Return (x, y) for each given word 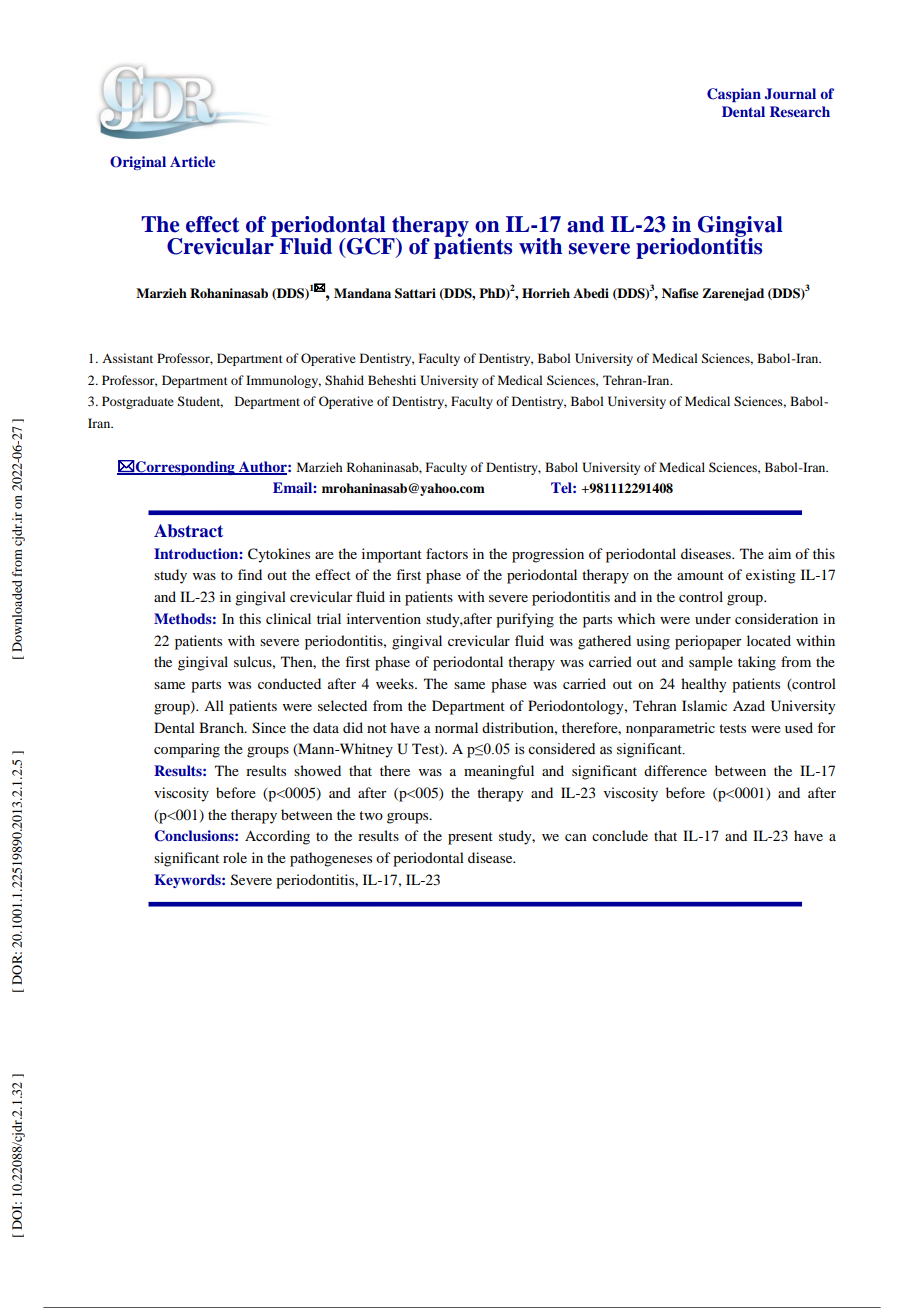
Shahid (344, 380)
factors (447, 553)
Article (193, 161)
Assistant (127, 358)
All (214, 705)
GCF (371, 247)
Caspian (734, 95)
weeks (396, 683)
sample (711, 663)
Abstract (188, 531)
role (235, 857)
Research (800, 111)
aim (779, 553)
